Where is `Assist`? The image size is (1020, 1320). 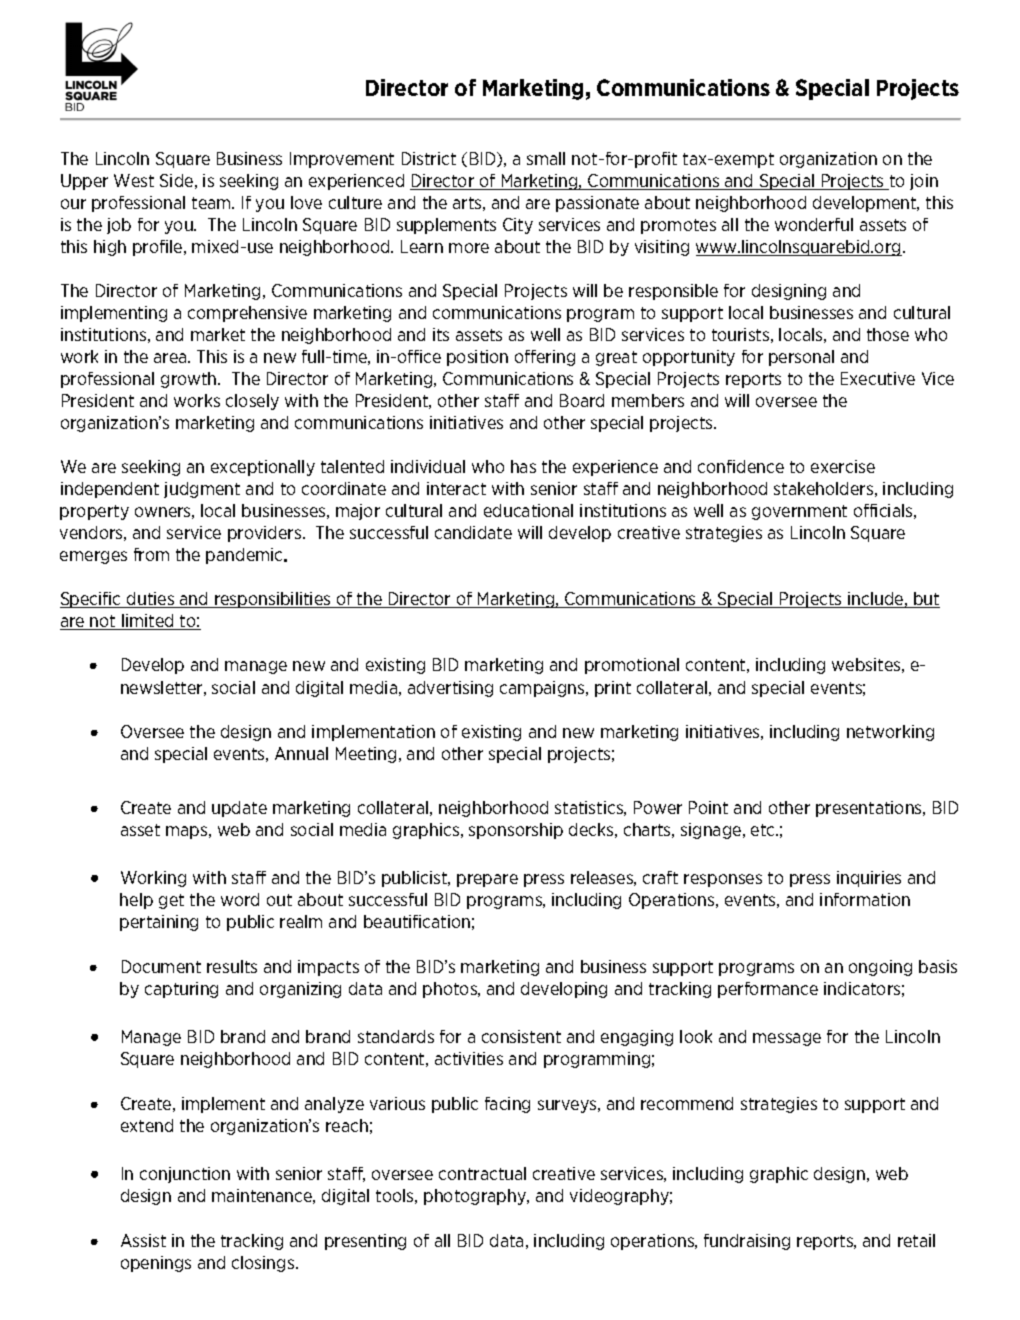 Assist is located at coordinates (143, 1240).
